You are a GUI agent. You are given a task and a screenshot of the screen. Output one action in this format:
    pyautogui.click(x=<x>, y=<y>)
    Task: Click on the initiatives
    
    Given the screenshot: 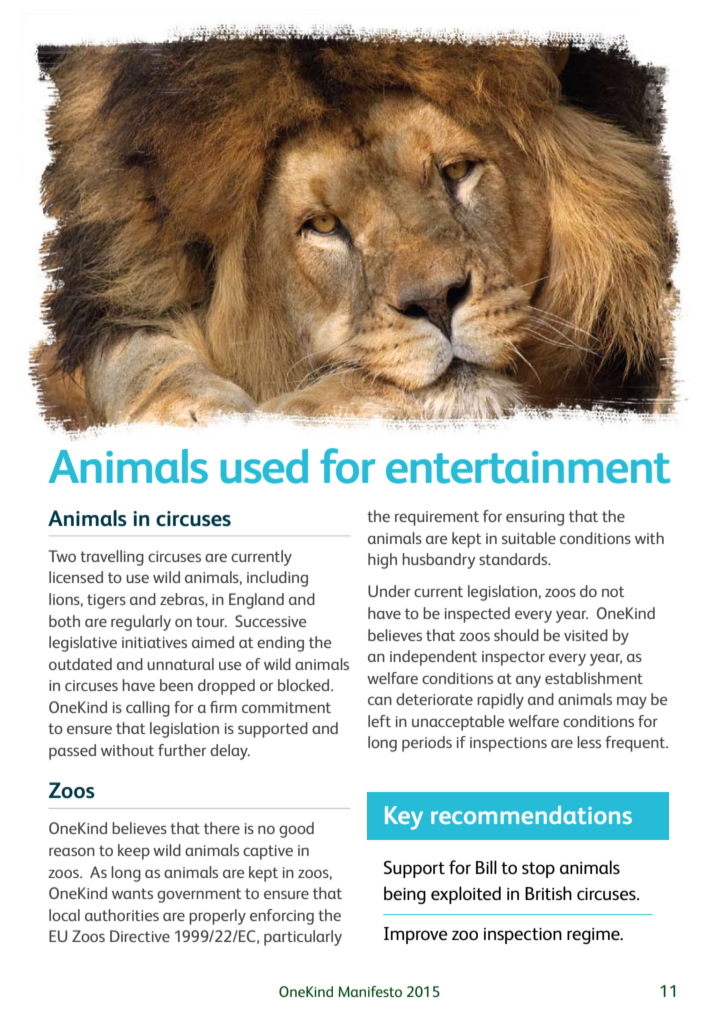 What is the action you would take?
    pyautogui.click(x=154, y=642)
